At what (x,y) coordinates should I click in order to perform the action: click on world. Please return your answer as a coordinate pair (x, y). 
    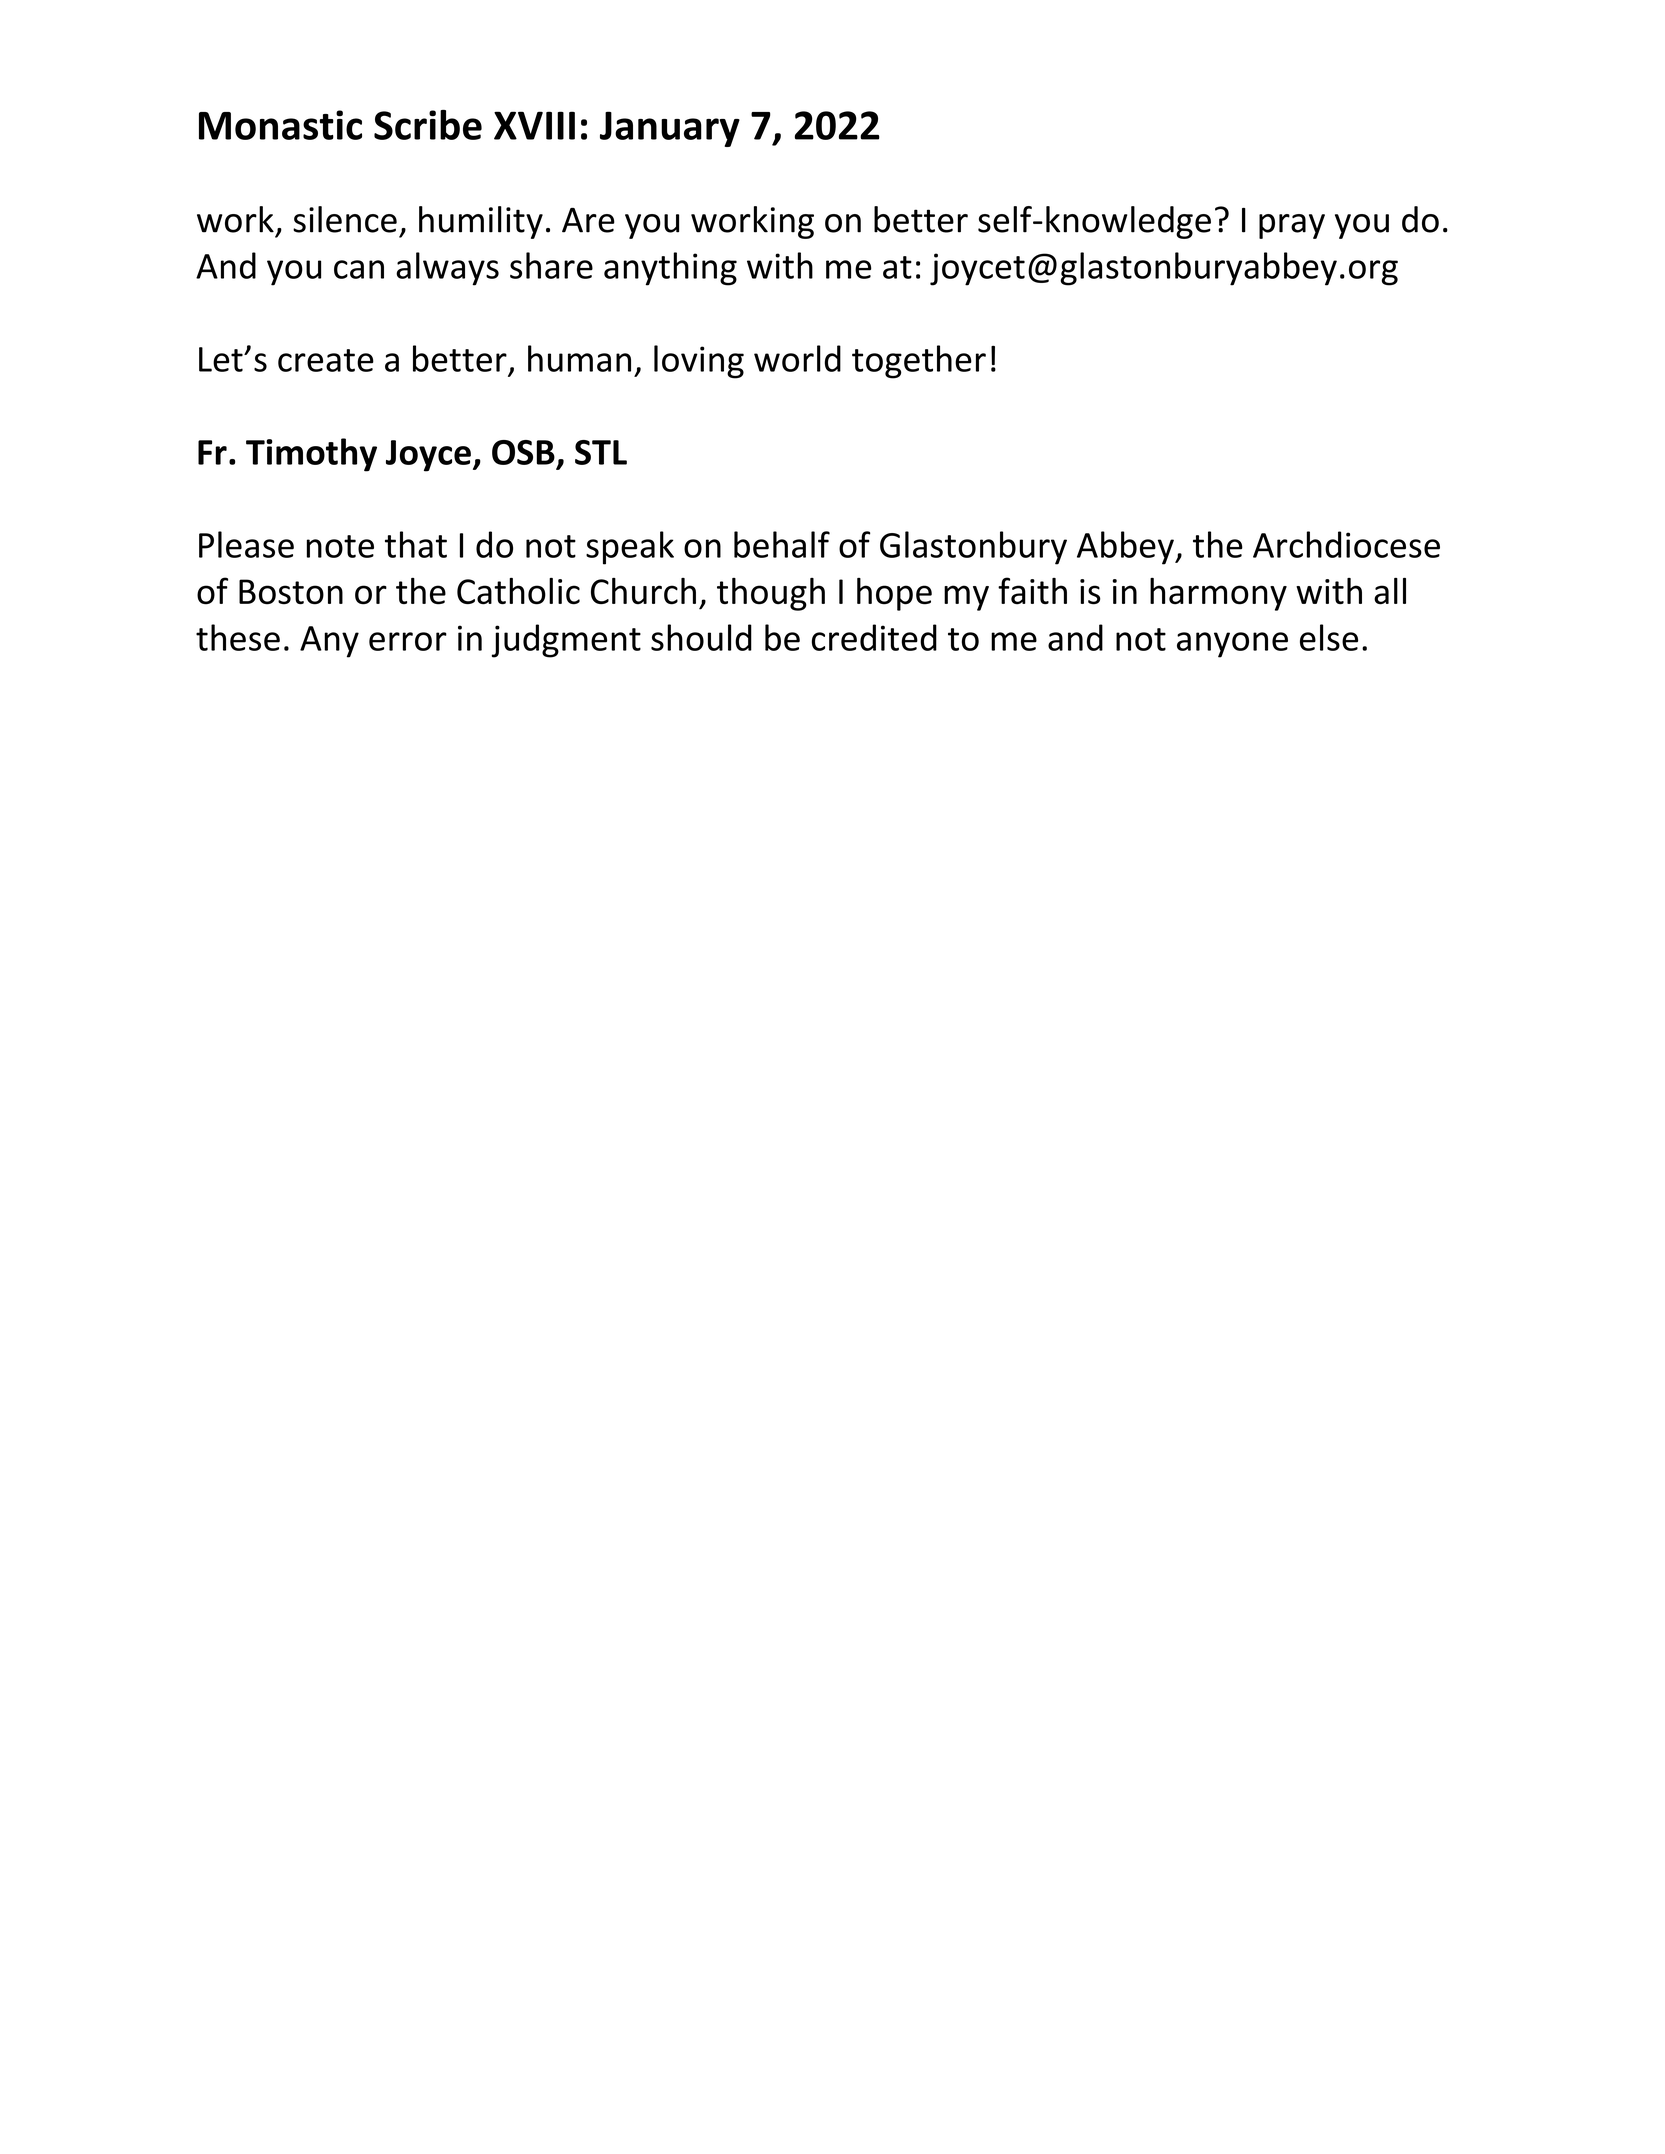
    Looking at the image, I should click on (797, 358).
